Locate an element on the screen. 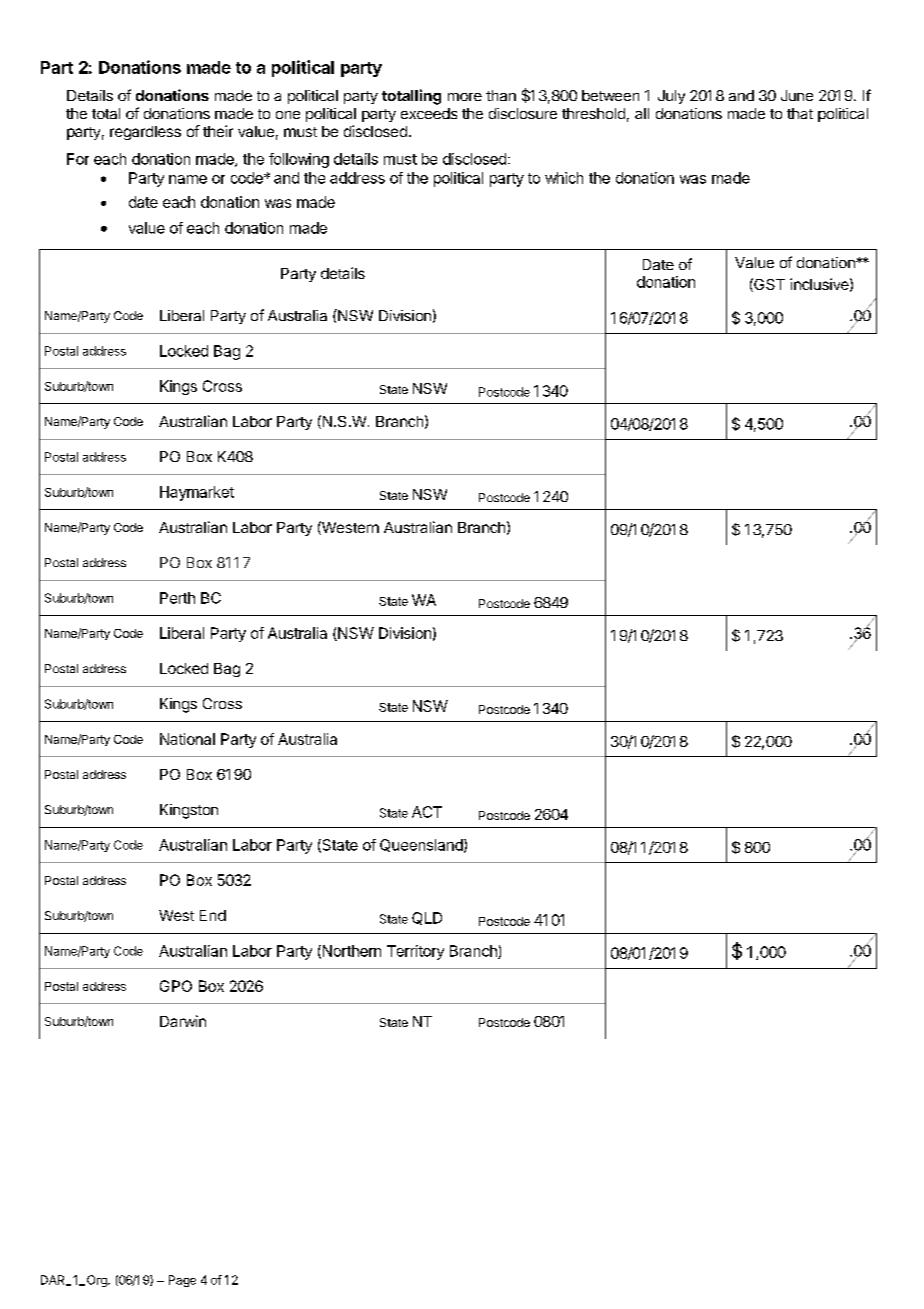 The width and height of the screenshot is (924, 1309). ACT is located at coordinates (427, 812).
